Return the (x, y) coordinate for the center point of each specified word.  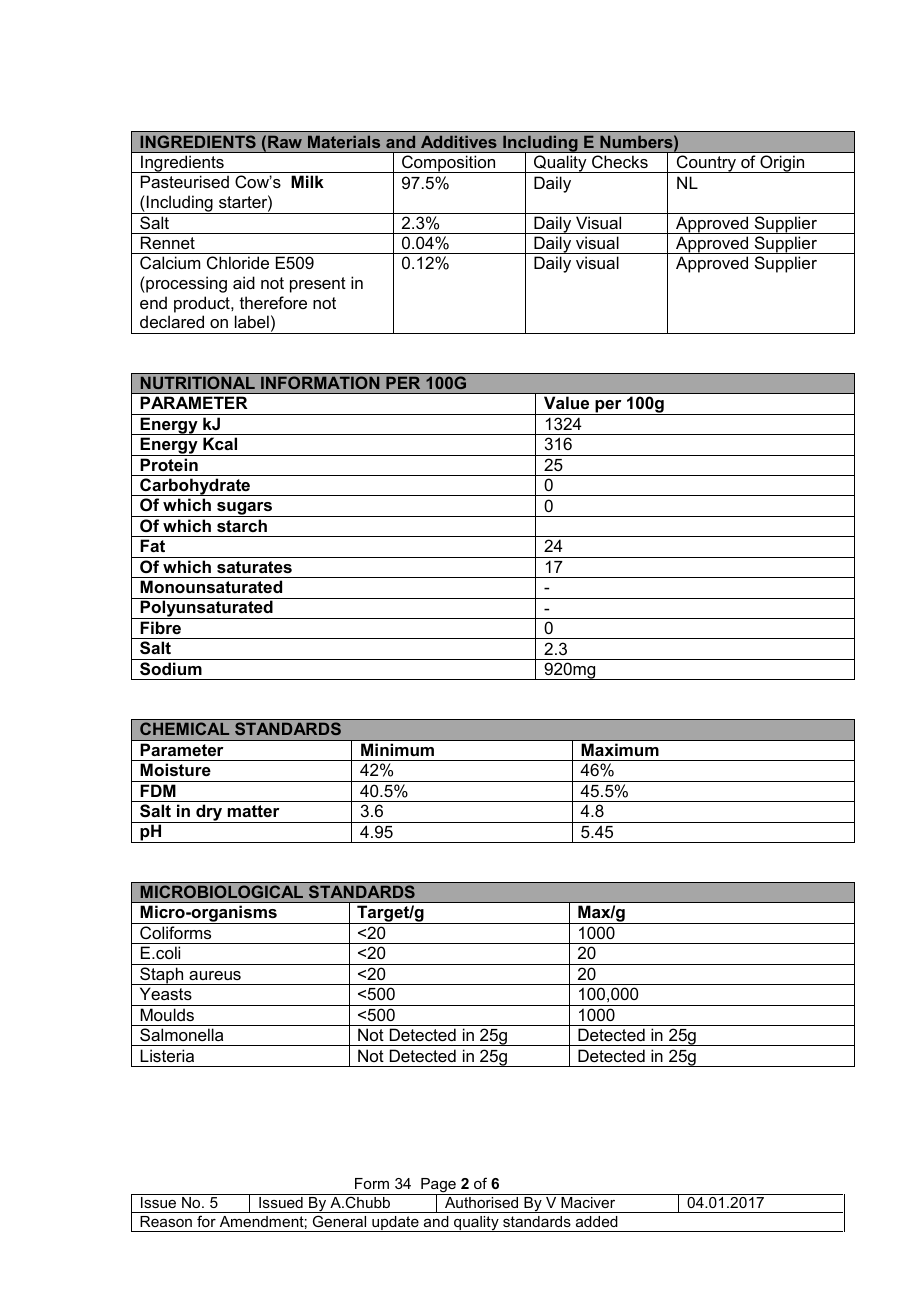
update (395, 1224)
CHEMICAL (184, 728)
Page (438, 1187)
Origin (782, 164)
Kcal (220, 443)
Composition (449, 164)
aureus (215, 975)
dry (209, 813)
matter (254, 811)
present (318, 285)
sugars (244, 509)
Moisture (175, 769)
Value (566, 402)
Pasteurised (185, 181)
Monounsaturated (211, 586)
